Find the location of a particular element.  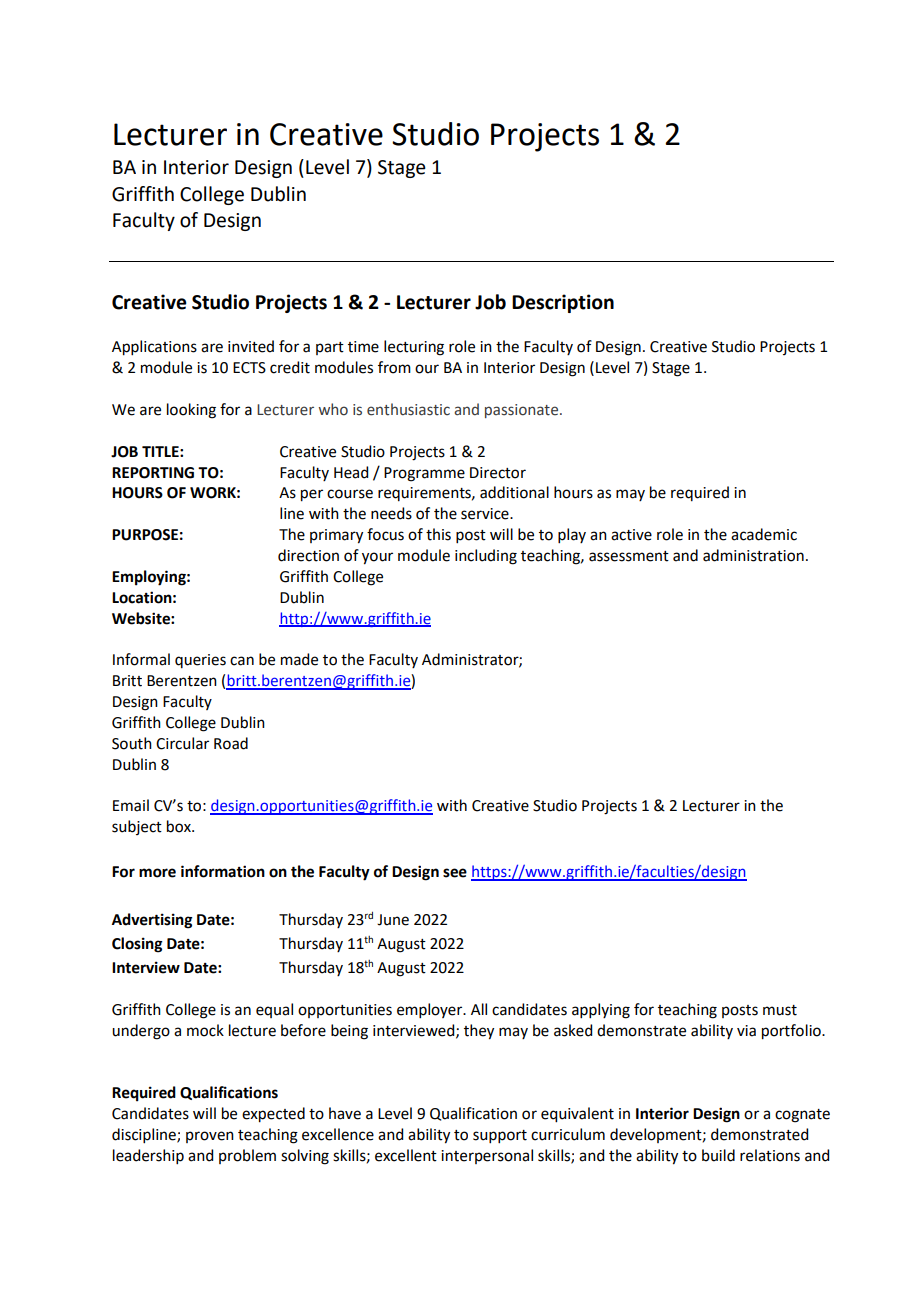

Description is located at coordinates (563, 303).
